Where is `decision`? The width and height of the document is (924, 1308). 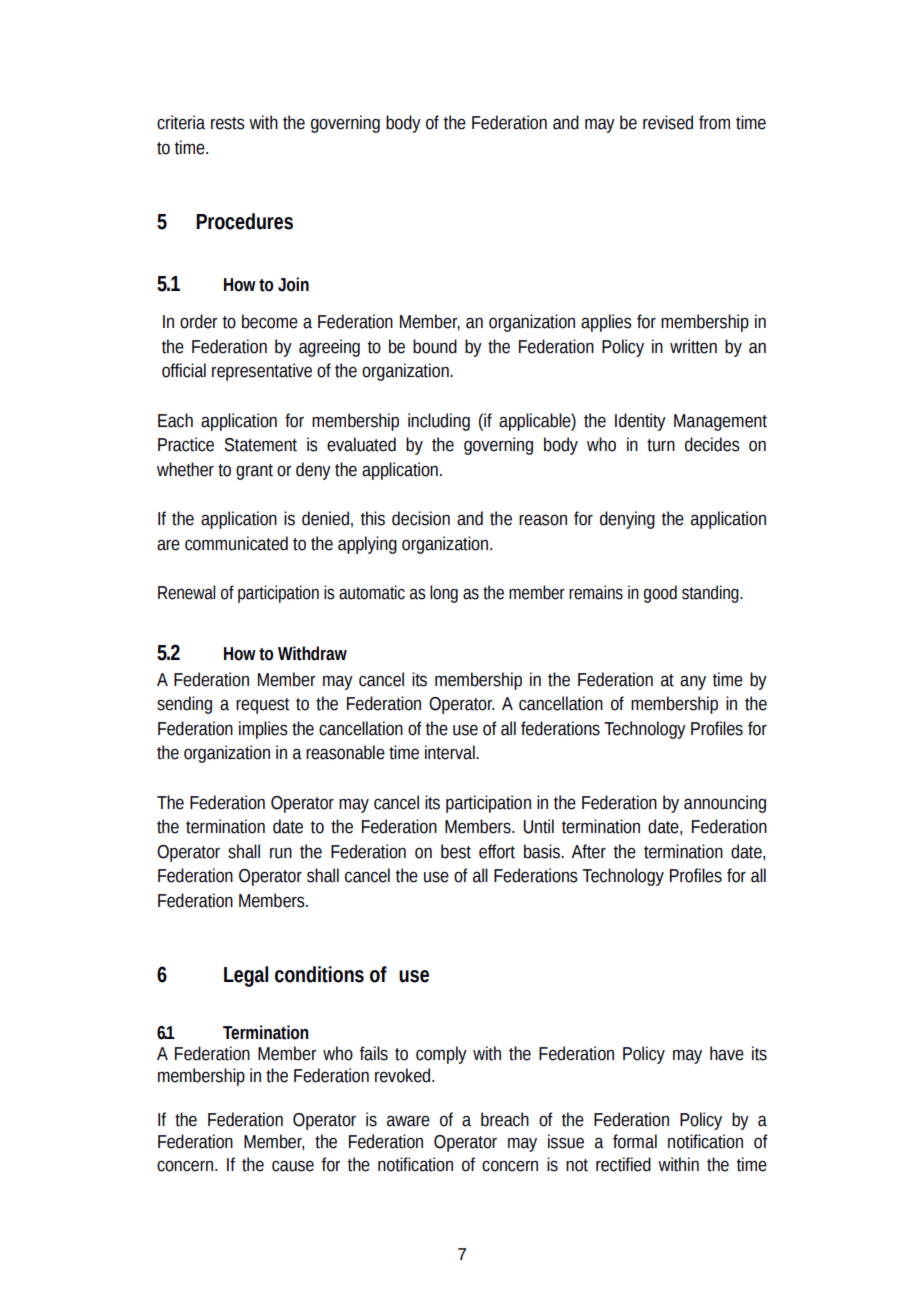 decision is located at coordinates (421, 518).
